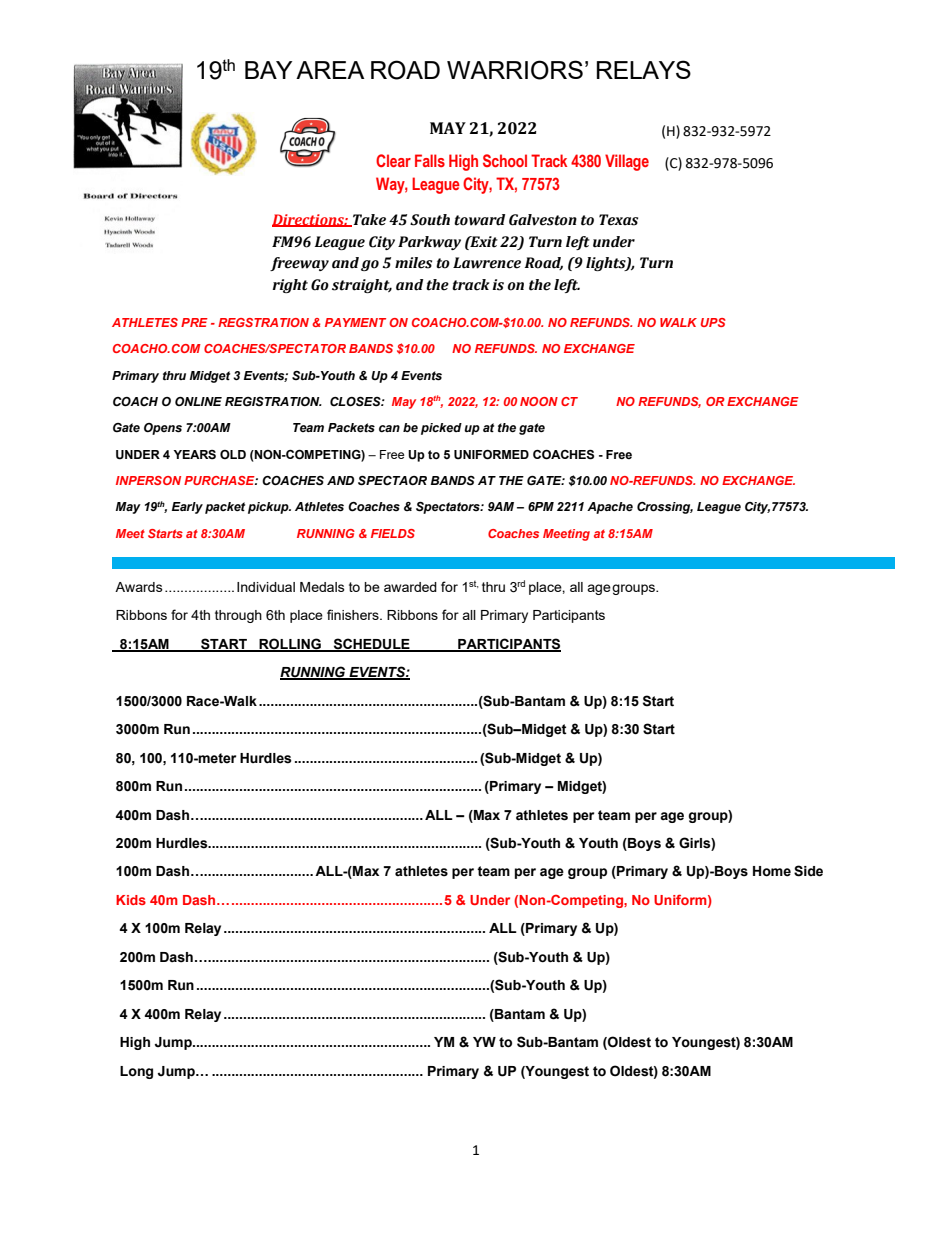 The width and height of the page is (952, 1233). Describe the element at coordinates (772, 871) in the page. I see `Home` at that location.
